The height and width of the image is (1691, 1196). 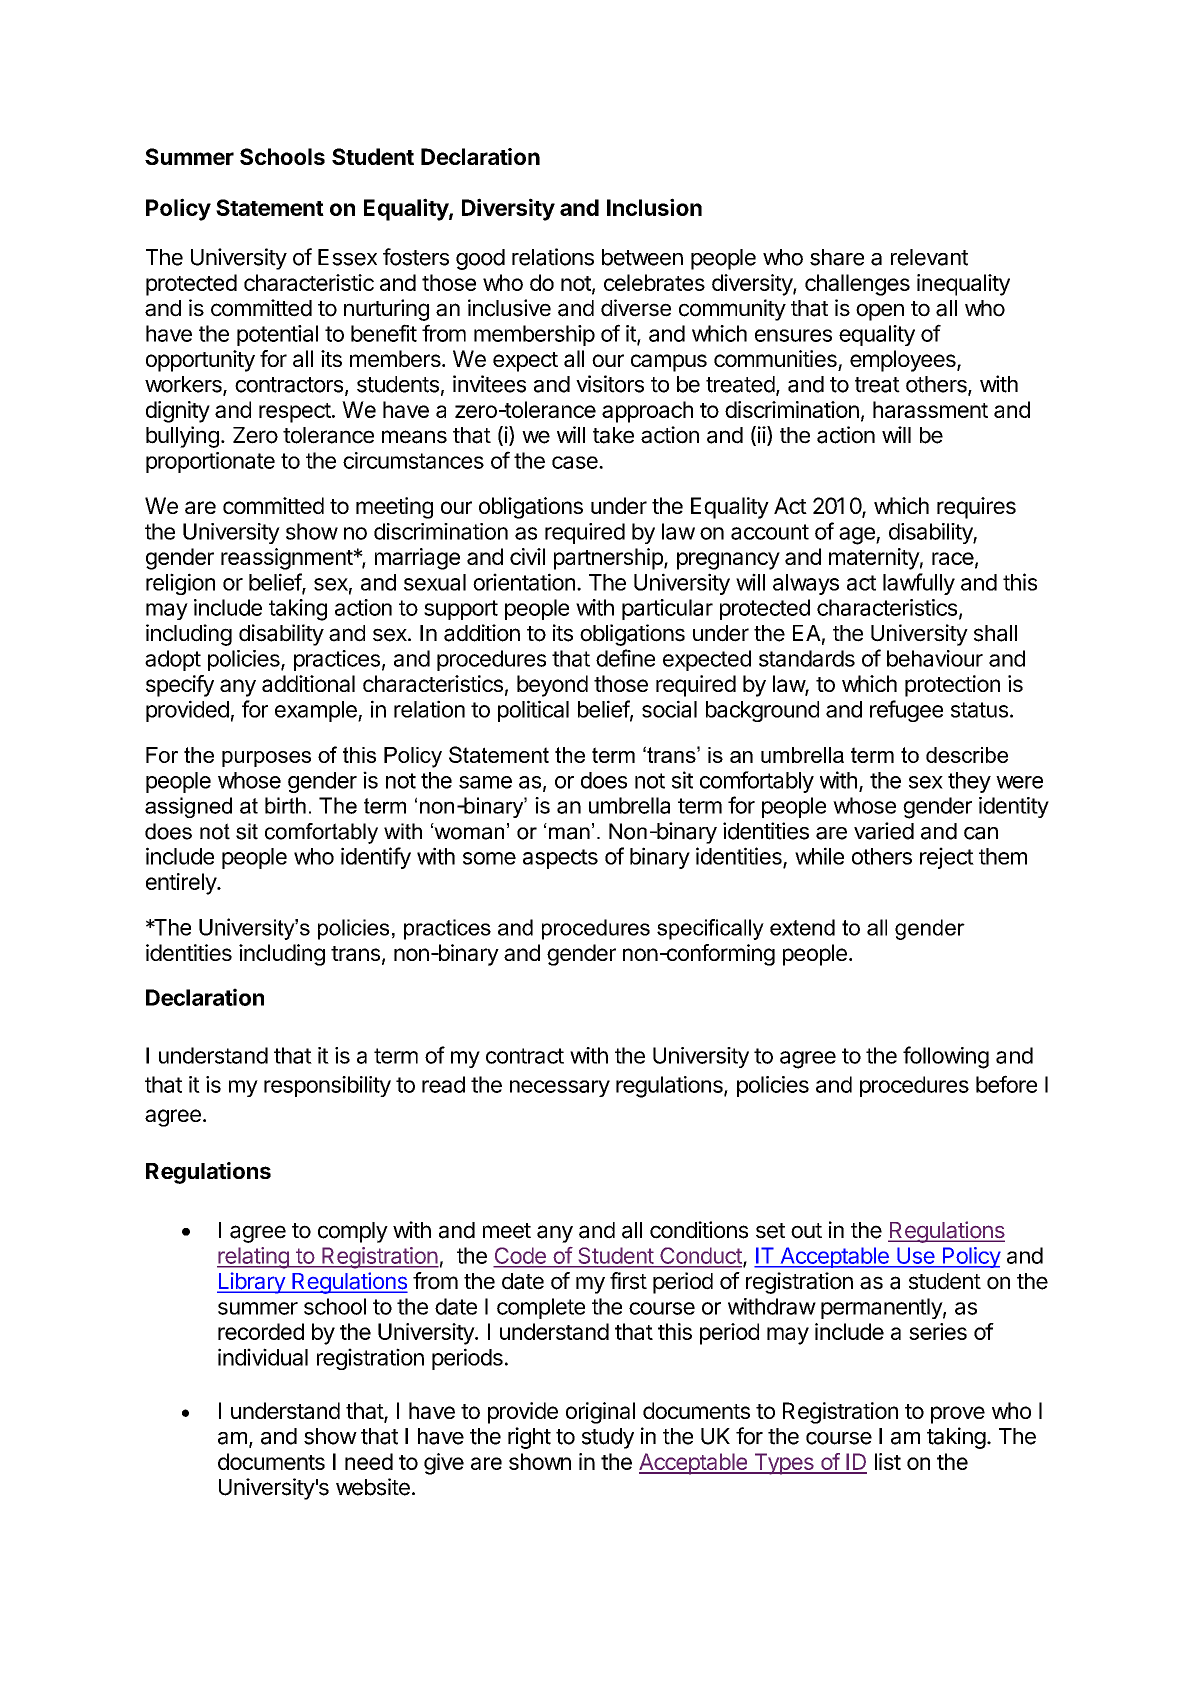 I want to click on study, so click(x=608, y=1438).
